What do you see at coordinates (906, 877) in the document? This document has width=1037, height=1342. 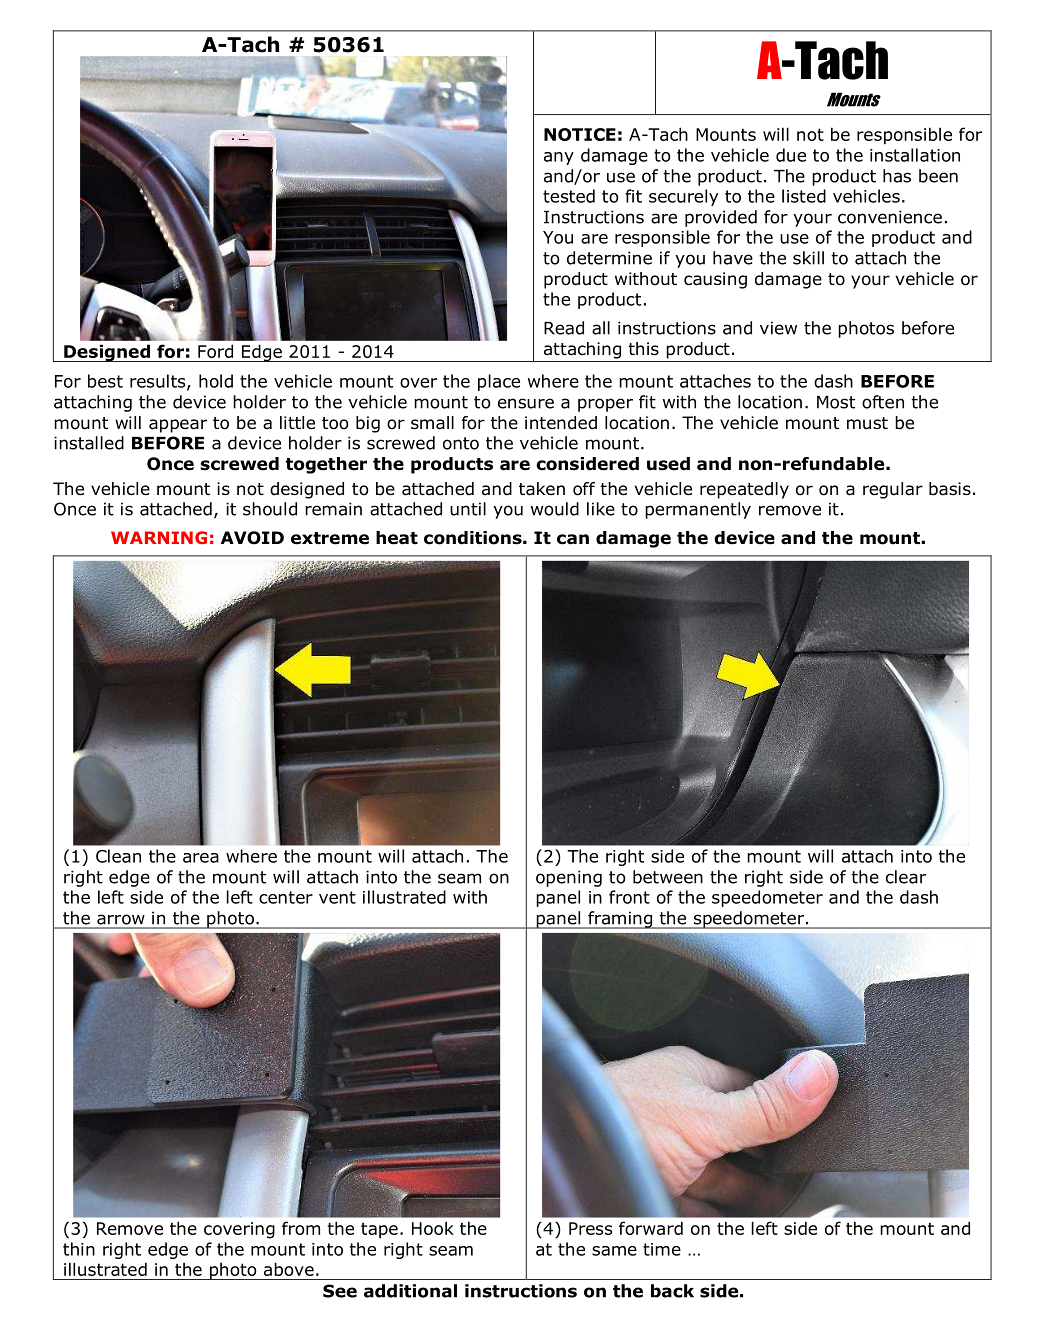 I see `clear` at bounding box center [906, 877].
